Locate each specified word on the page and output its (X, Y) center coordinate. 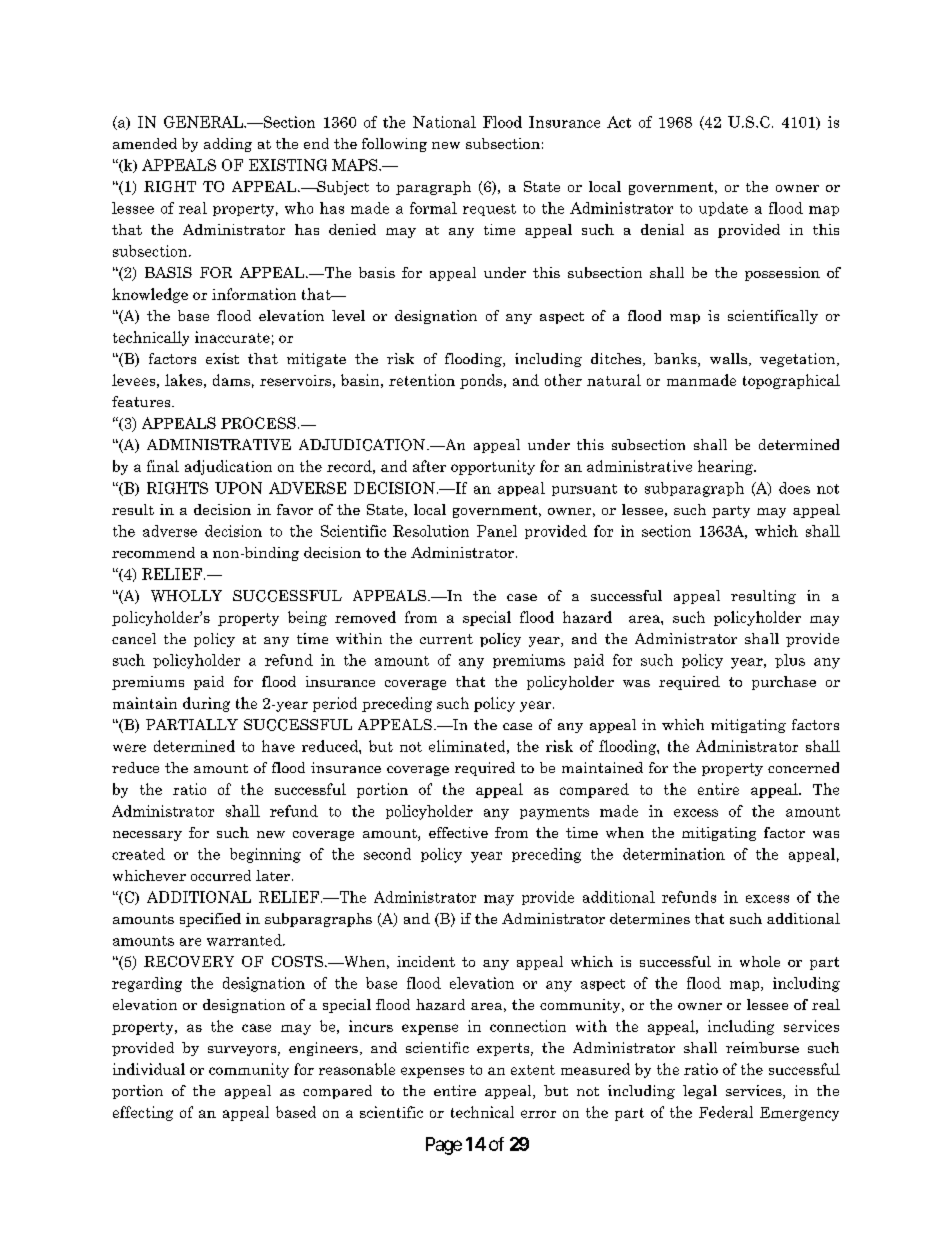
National (444, 122)
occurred (221, 875)
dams (231, 380)
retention (422, 380)
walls (728, 358)
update (723, 209)
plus (790, 661)
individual (149, 1069)
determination (674, 854)
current (446, 639)
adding (228, 145)
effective (458, 832)
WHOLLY (186, 596)
